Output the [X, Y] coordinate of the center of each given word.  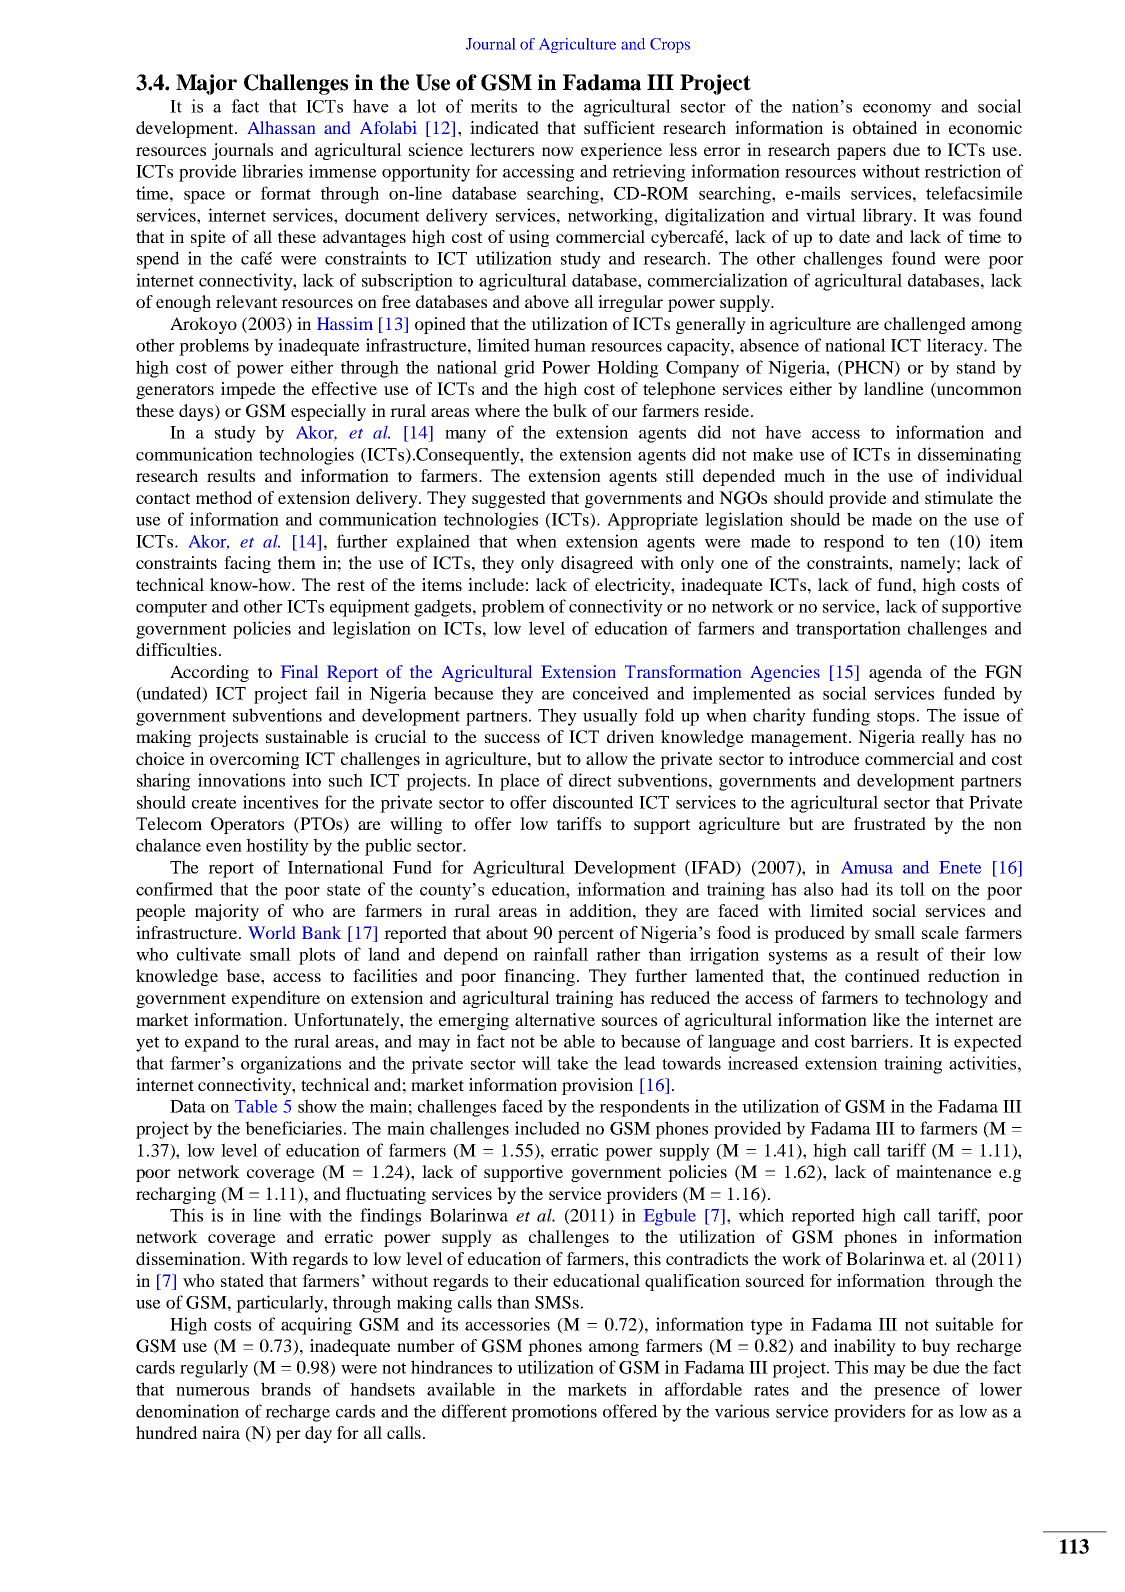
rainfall [560, 954]
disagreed [597, 564]
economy [897, 110]
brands [286, 1389]
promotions [554, 1413]
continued [882, 975]
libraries [272, 171]
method [224, 497]
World [271, 932]
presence [907, 1393]
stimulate [959, 497]
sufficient [619, 127]
